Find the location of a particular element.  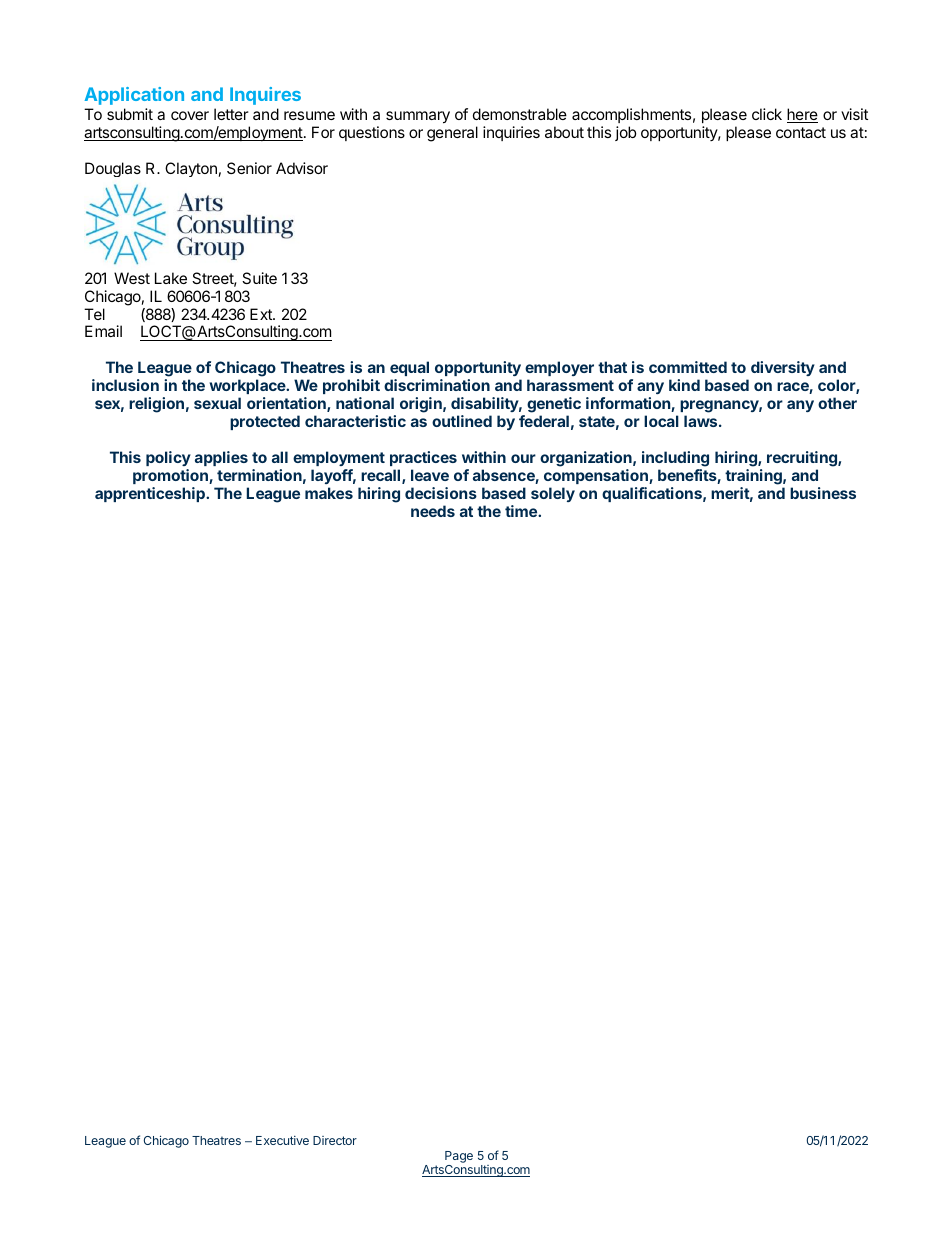

our is located at coordinates (523, 458).
